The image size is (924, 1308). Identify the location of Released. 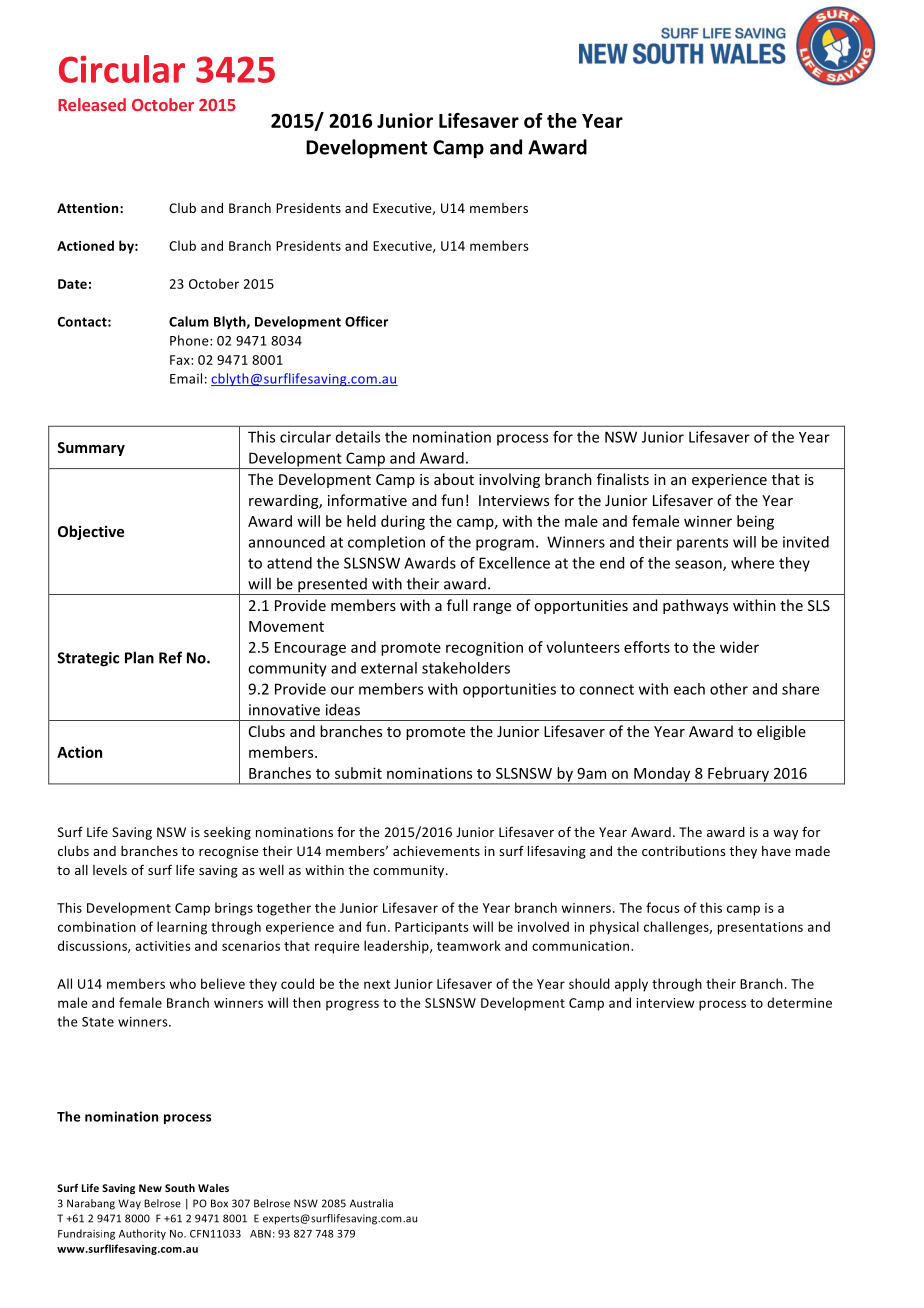
(92, 104).
